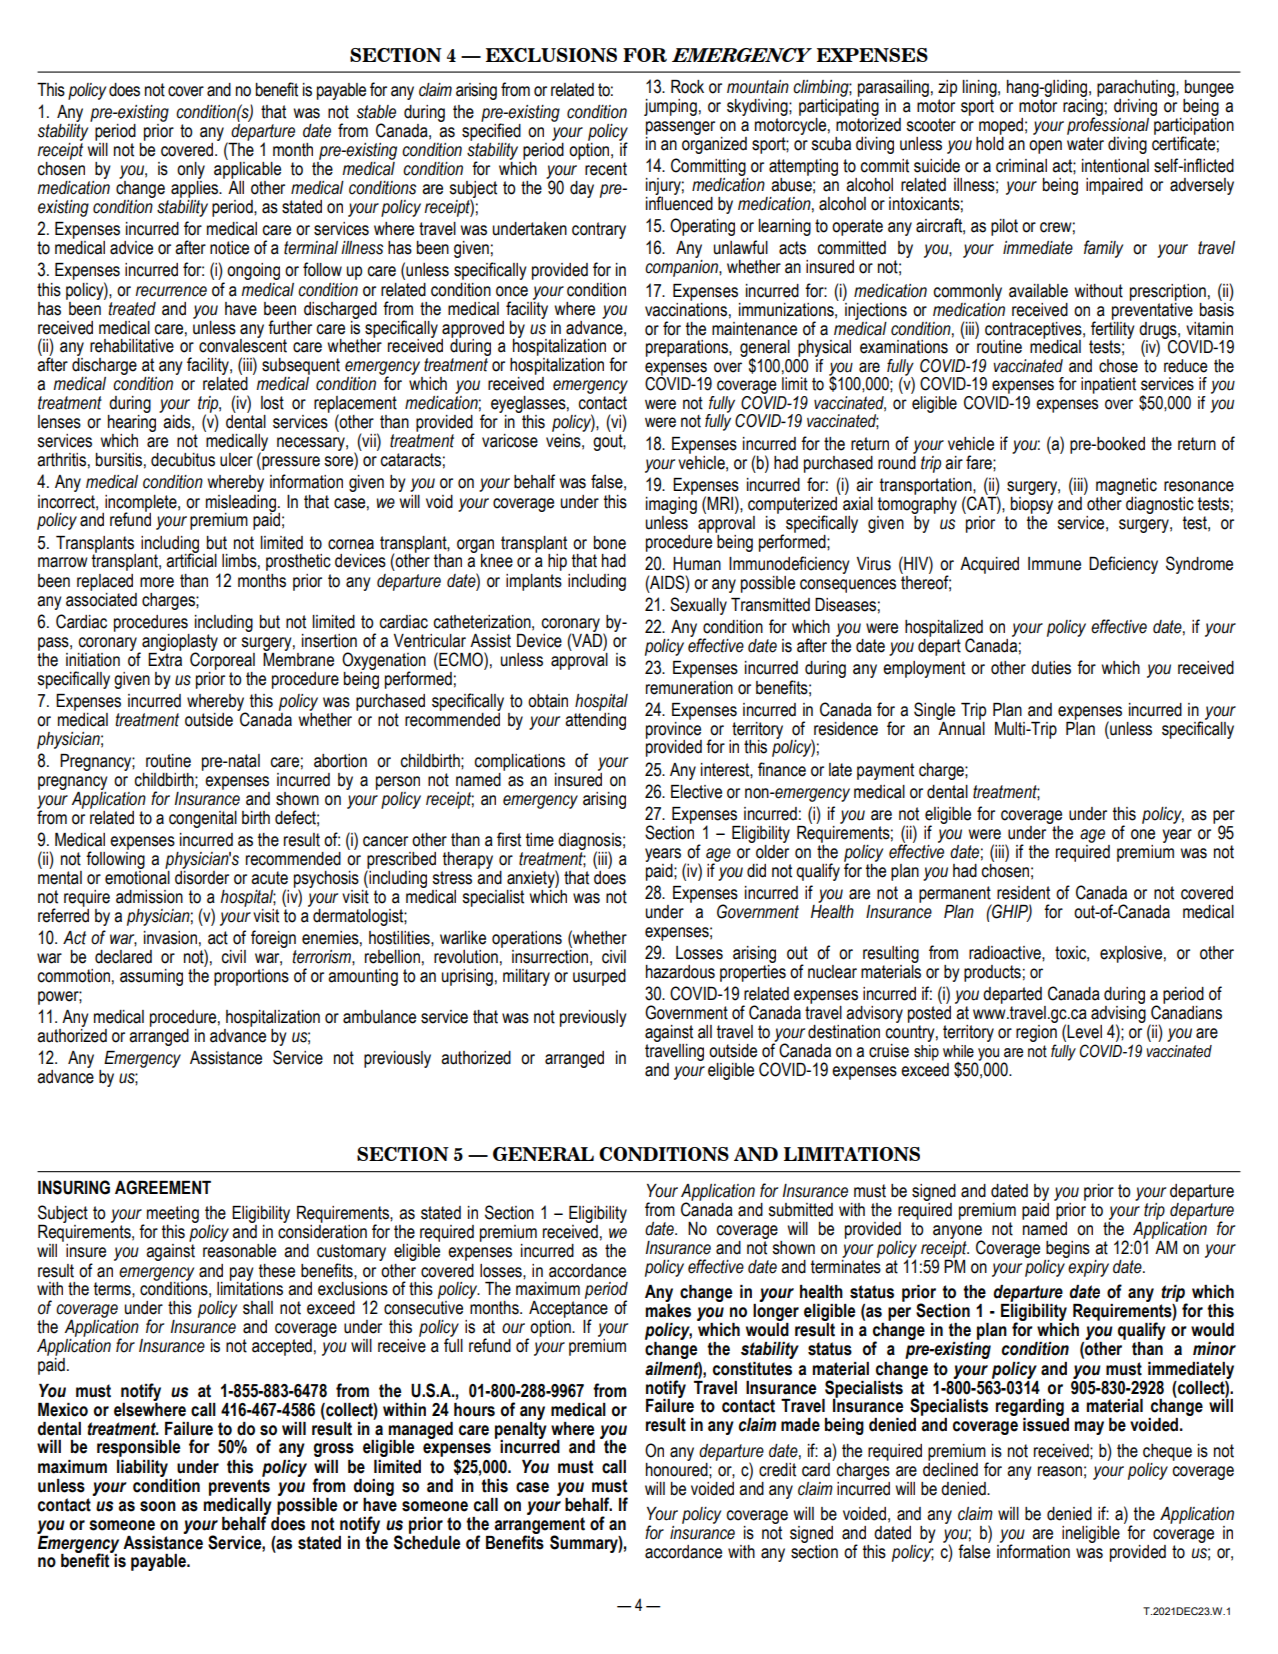 This screenshot has height=1654, width=1278. I want to click on congenital, so click(203, 819).
